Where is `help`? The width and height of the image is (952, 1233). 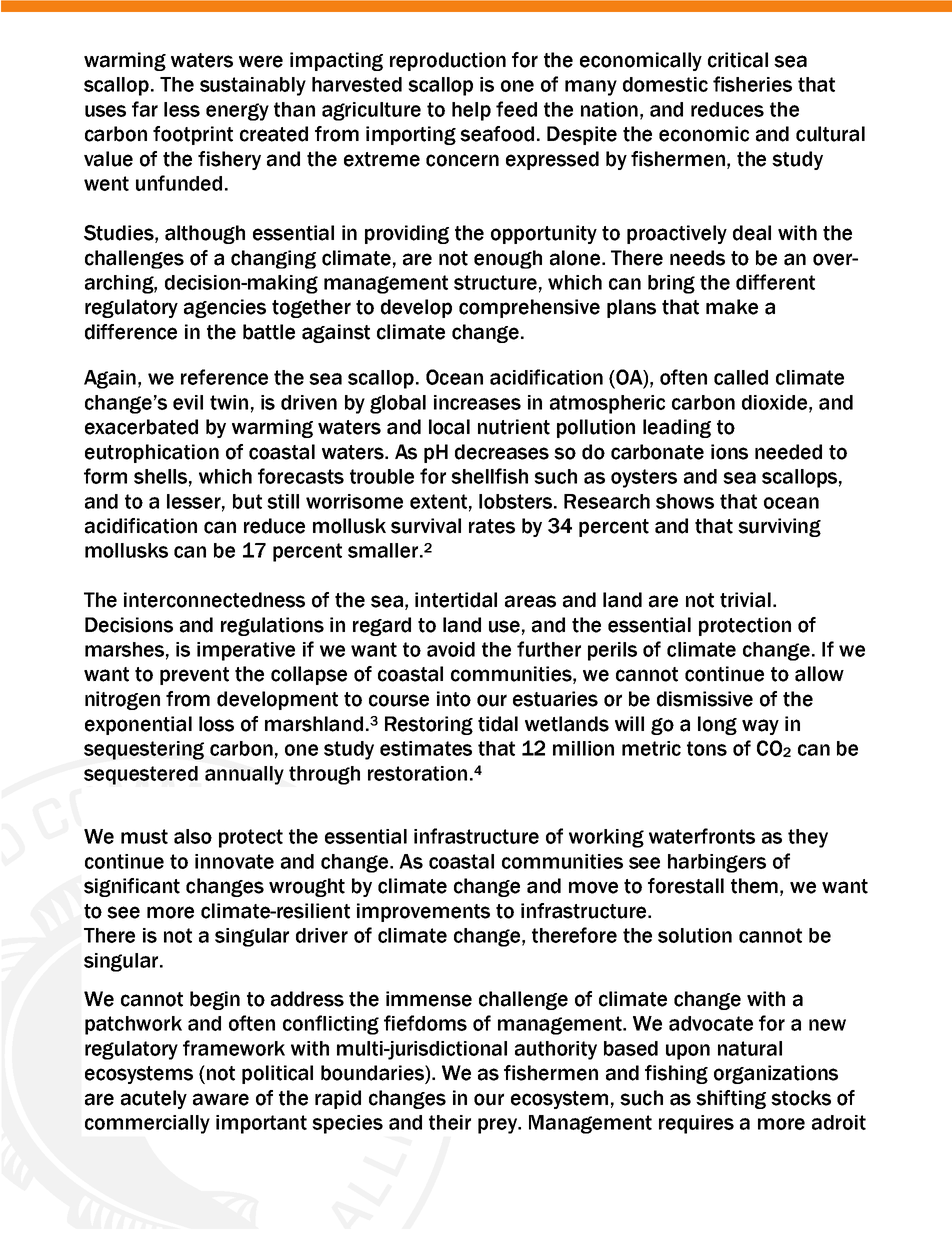 help is located at coordinates (471, 111).
